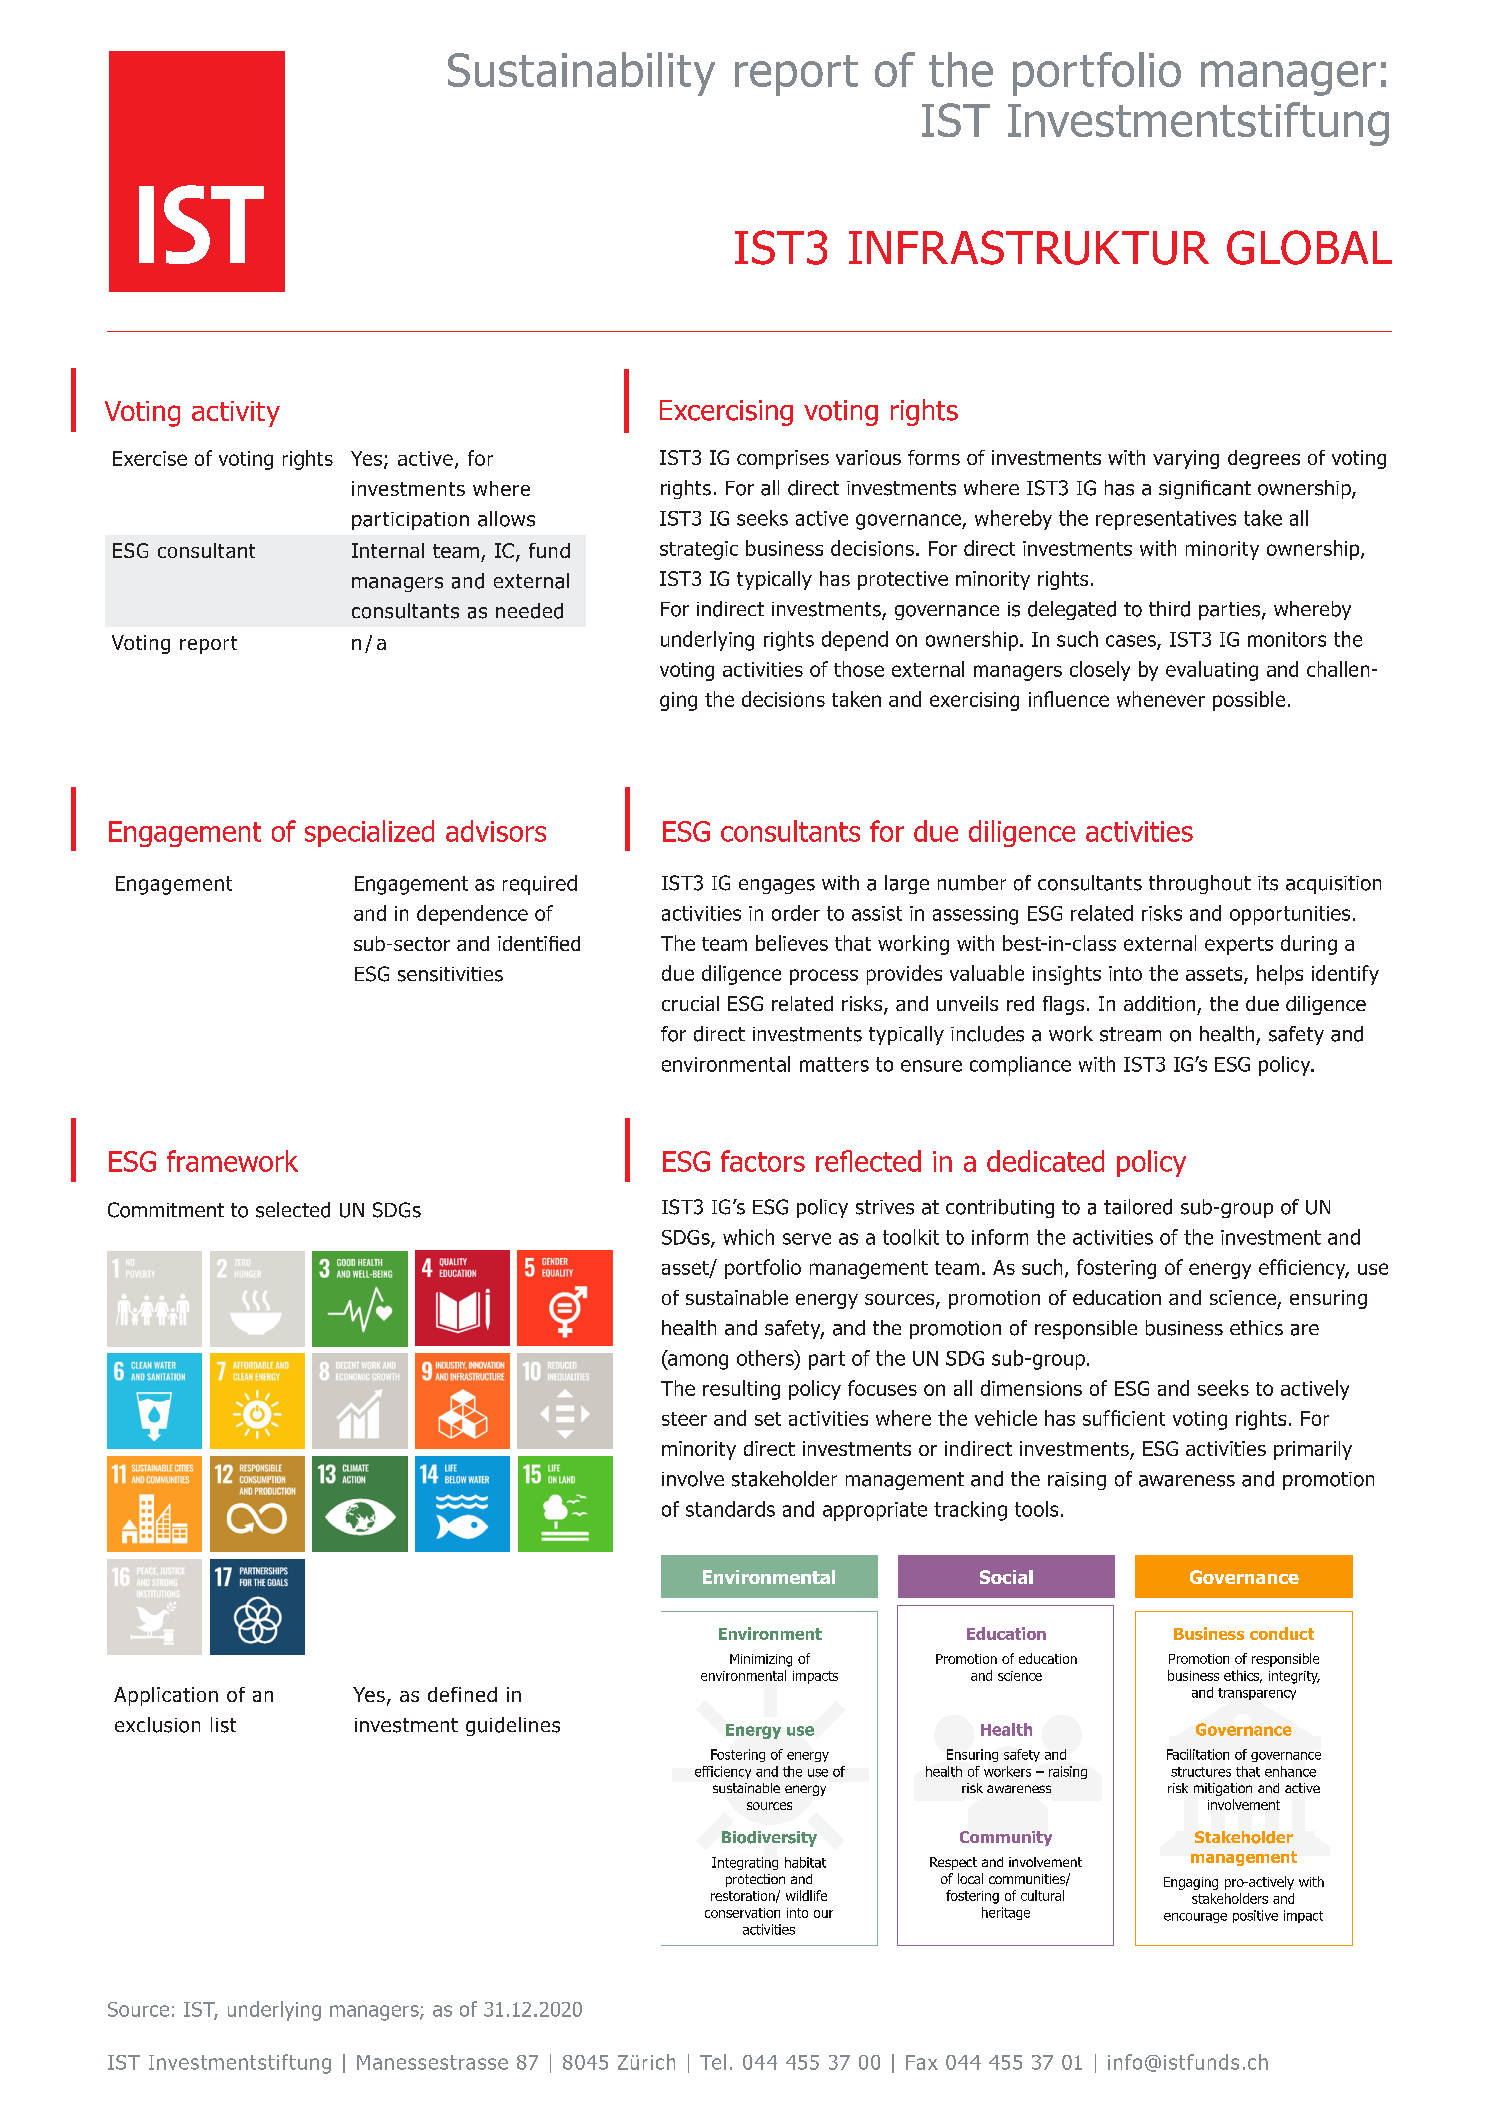  What do you see at coordinates (369, 833) in the image?
I see `specialized` at bounding box center [369, 833].
